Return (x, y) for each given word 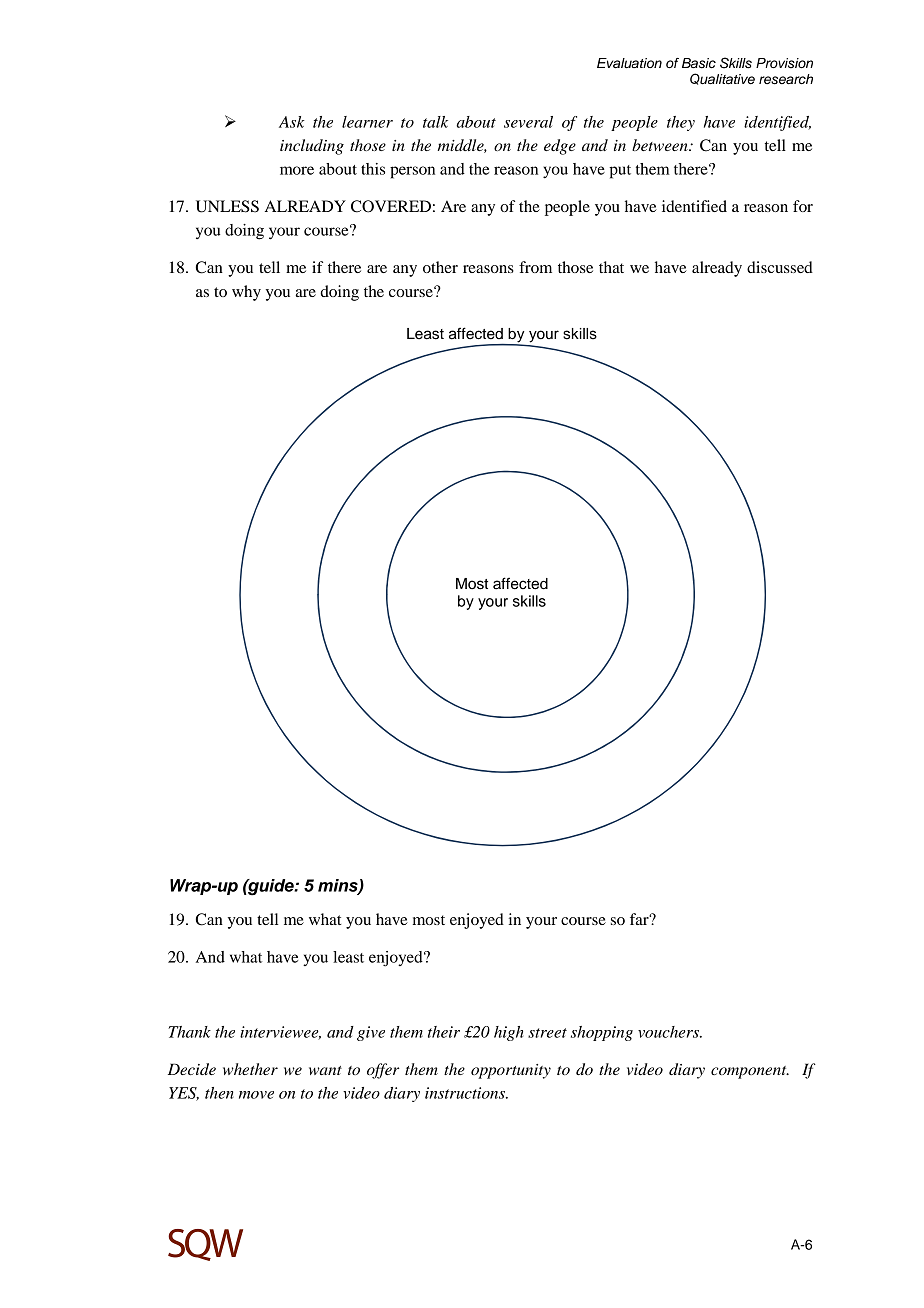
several (528, 122)
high (508, 1033)
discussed (780, 267)
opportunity (511, 1071)
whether (250, 1069)
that (611, 267)
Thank (189, 1032)
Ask (292, 122)
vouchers (669, 1032)
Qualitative (722, 79)
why (246, 293)
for (803, 206)
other (440, 267)
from (535, 267)
